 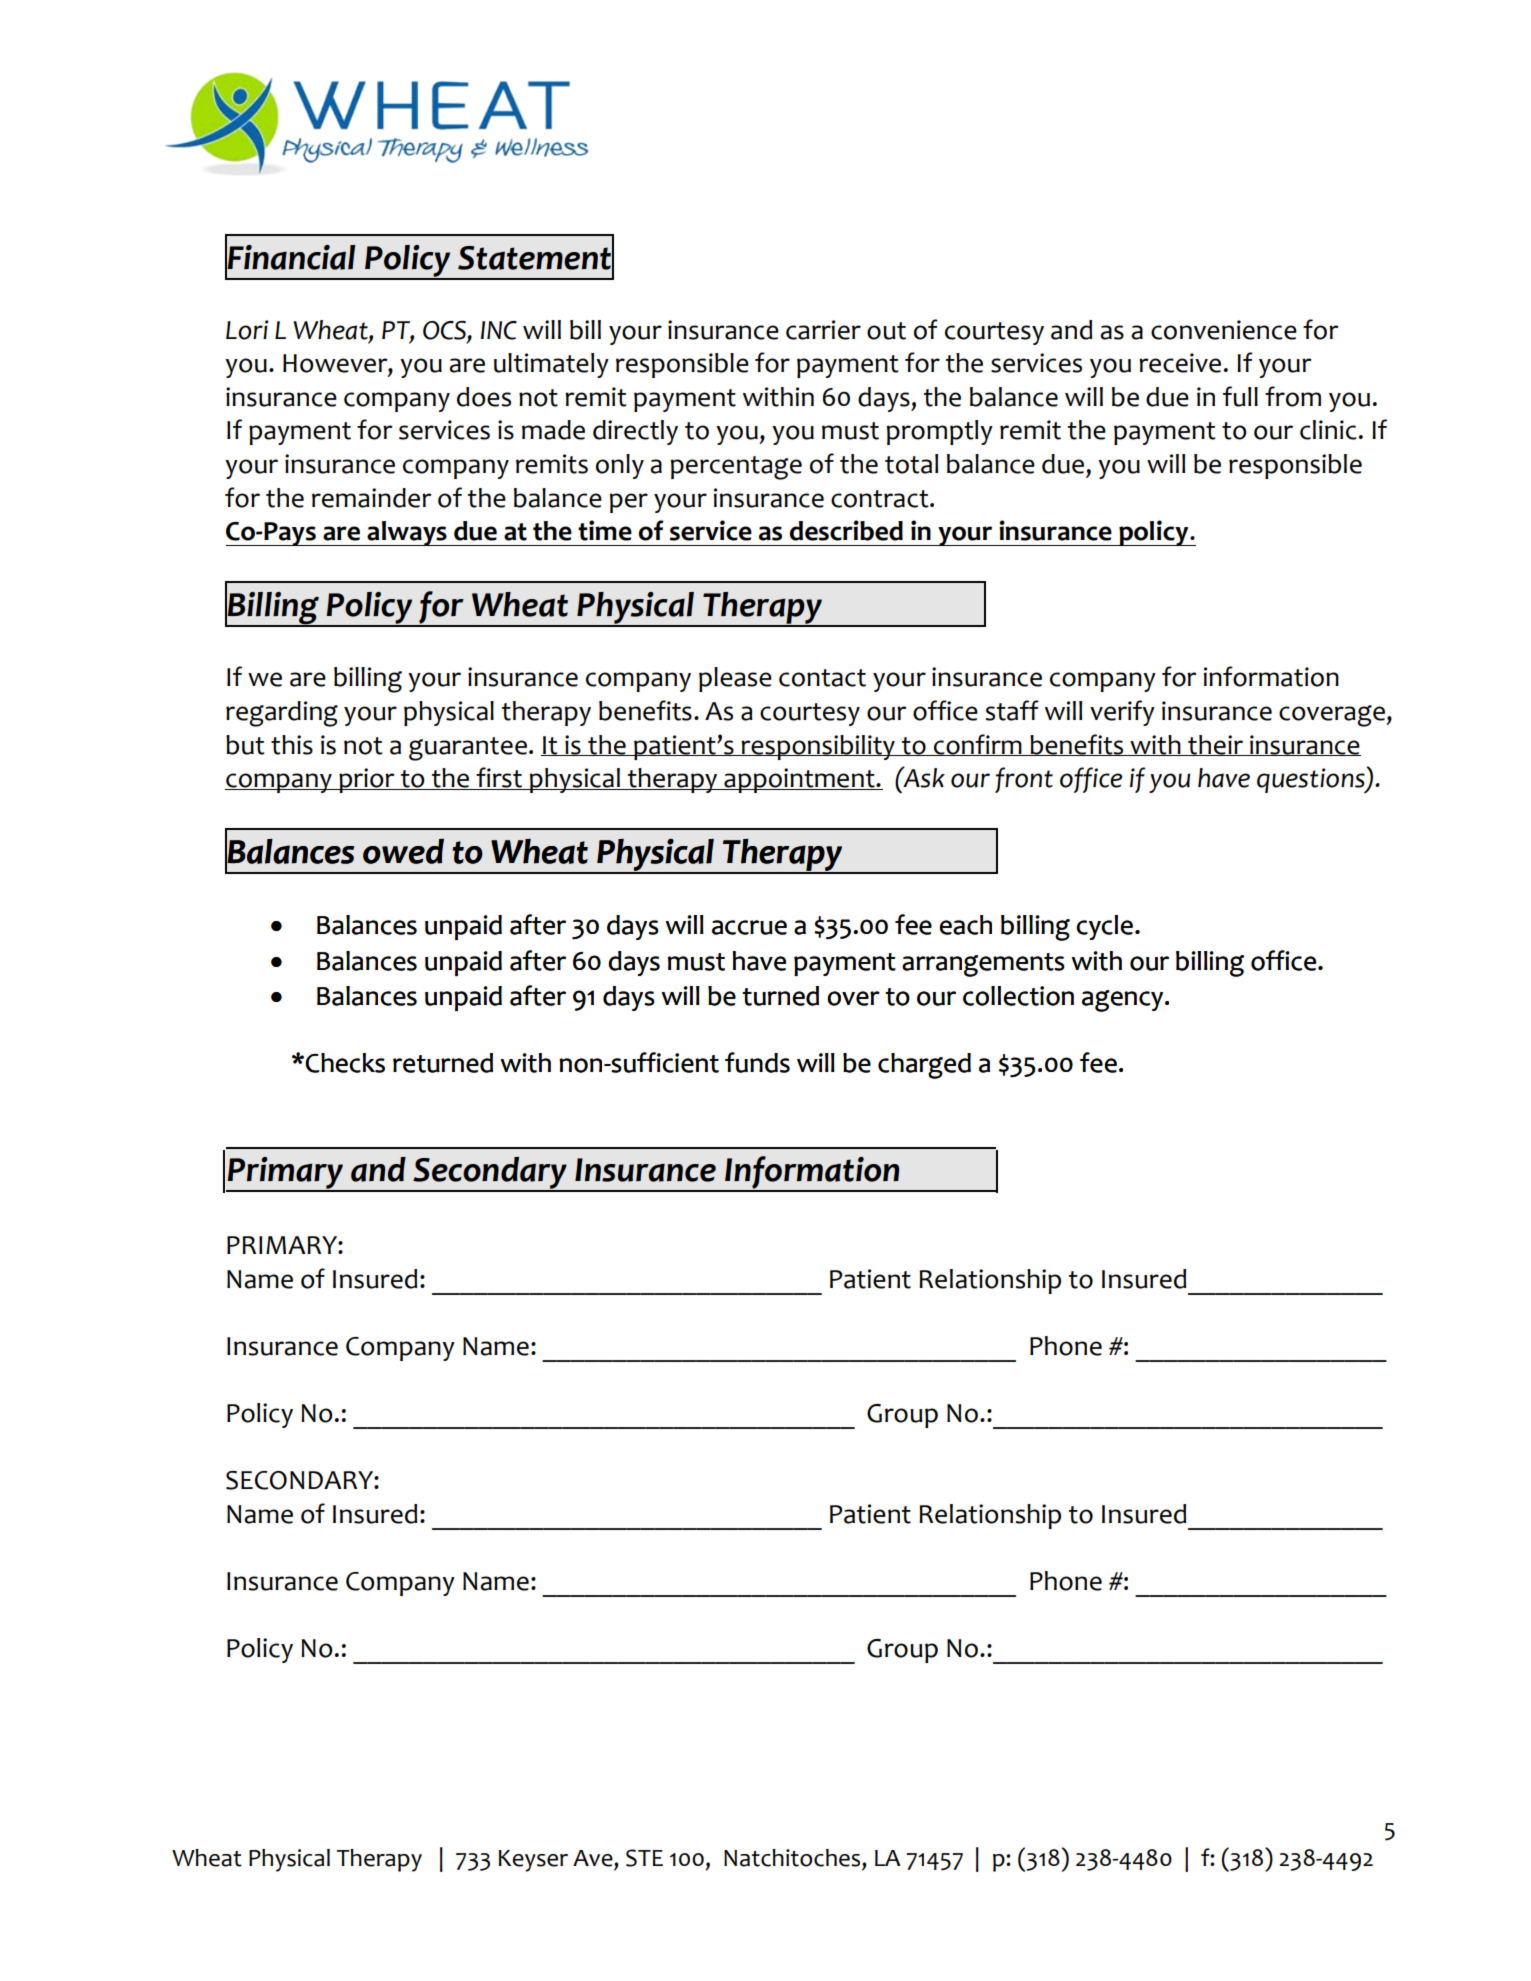 What do you see at coordinates (1024, 780) in the screenshot?
I see `front` at bounding box center [1024, 780].
